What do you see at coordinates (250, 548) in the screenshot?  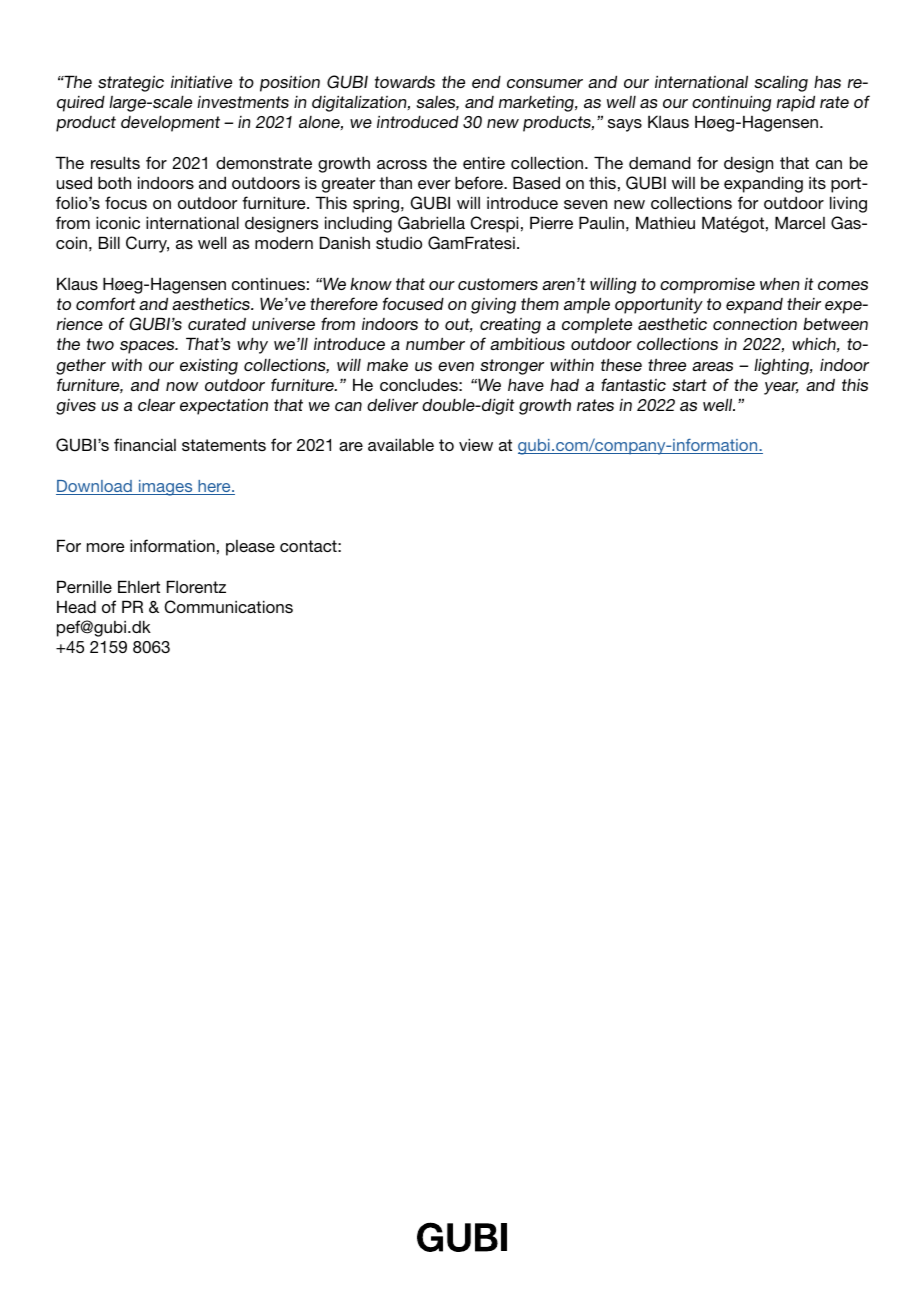 I see `please` at bounding box center [250, 548].
